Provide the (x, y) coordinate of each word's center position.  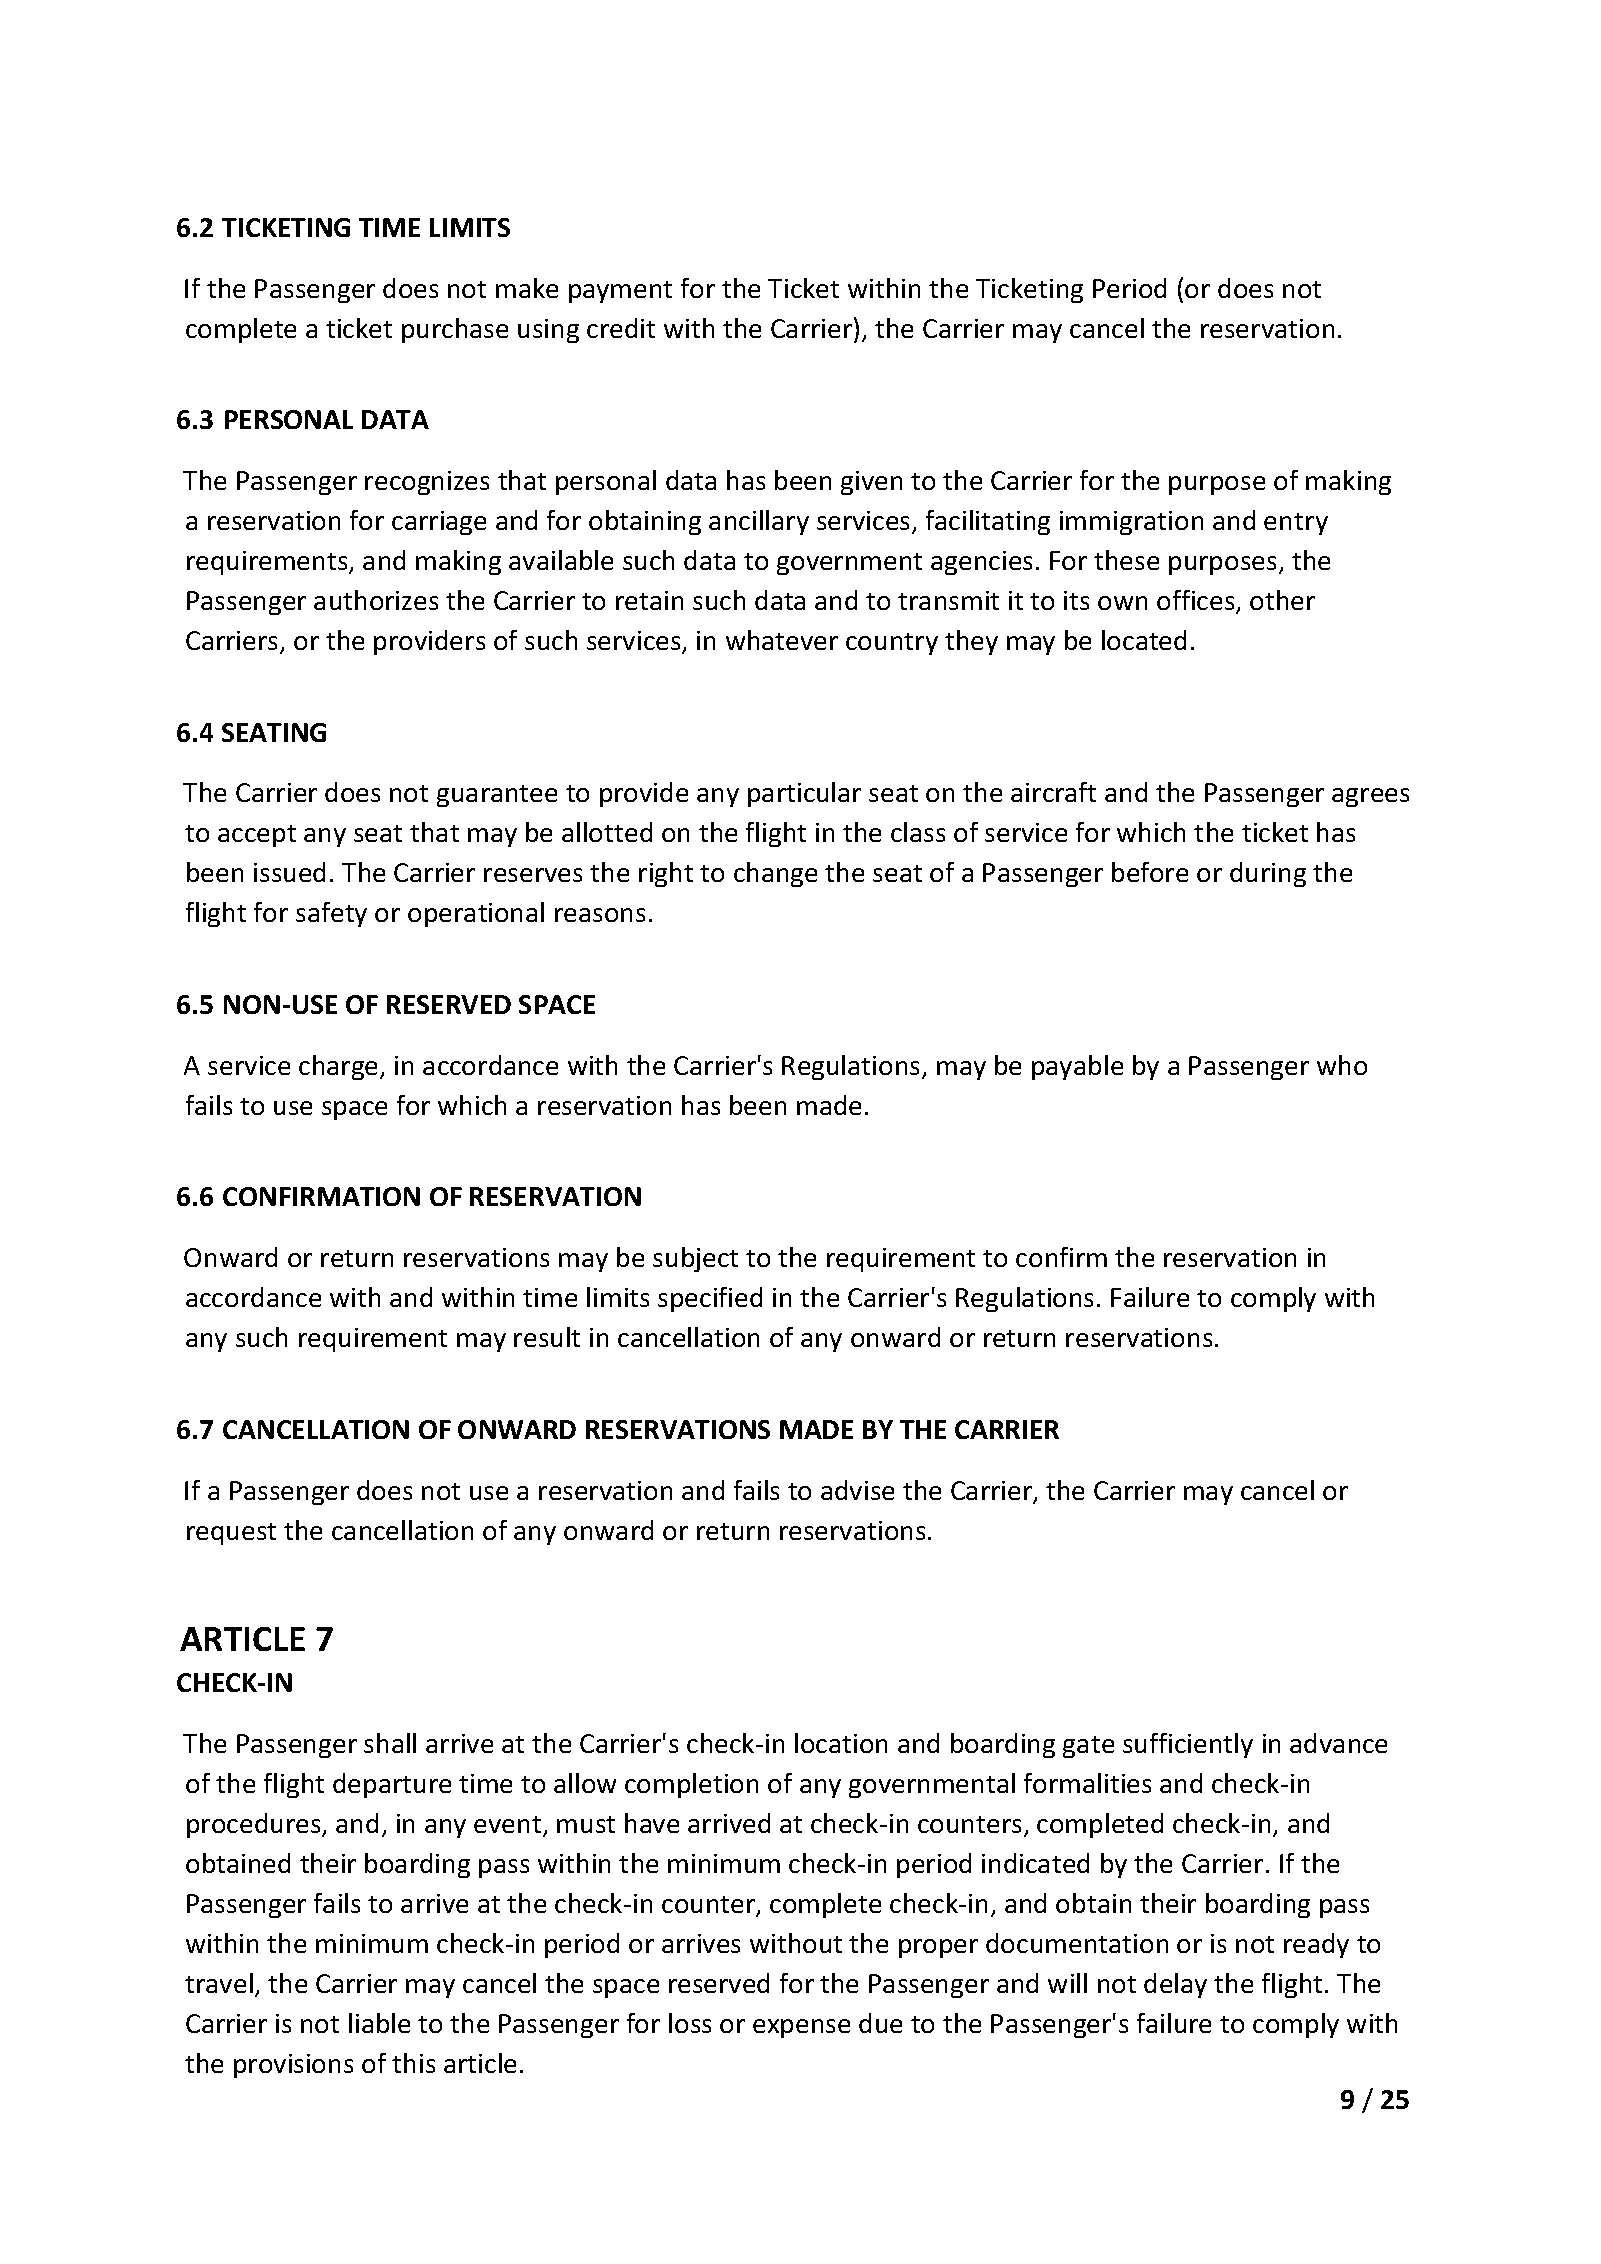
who (1342, 1065)
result (547, 1337)
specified (710, 1299)
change (775, 874)
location (841, 1743)
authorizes (376, 600)
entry (1296, 524)
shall (390, 1743)
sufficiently (1188, 1745)
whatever (782, 640)
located (1144, 640)
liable (379, 2023)
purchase (455, 330)
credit (621, 328)
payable (1077, 1067)
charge (340, 1067)
